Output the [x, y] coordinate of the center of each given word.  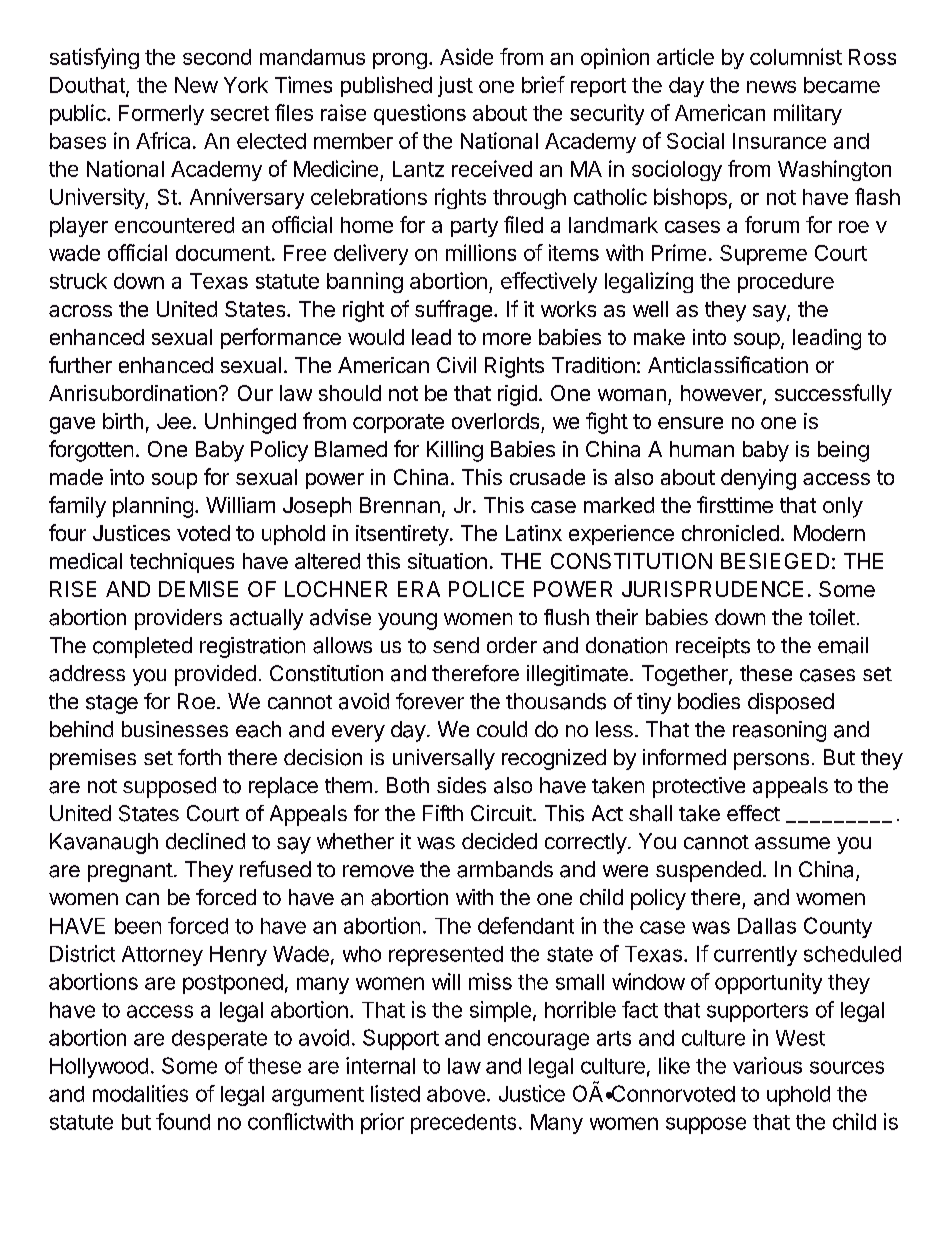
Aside [466, 56]
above [456, 1094]
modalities [140, 1093]
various [767, 1065]
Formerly [161, 115]
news [771, 87]
